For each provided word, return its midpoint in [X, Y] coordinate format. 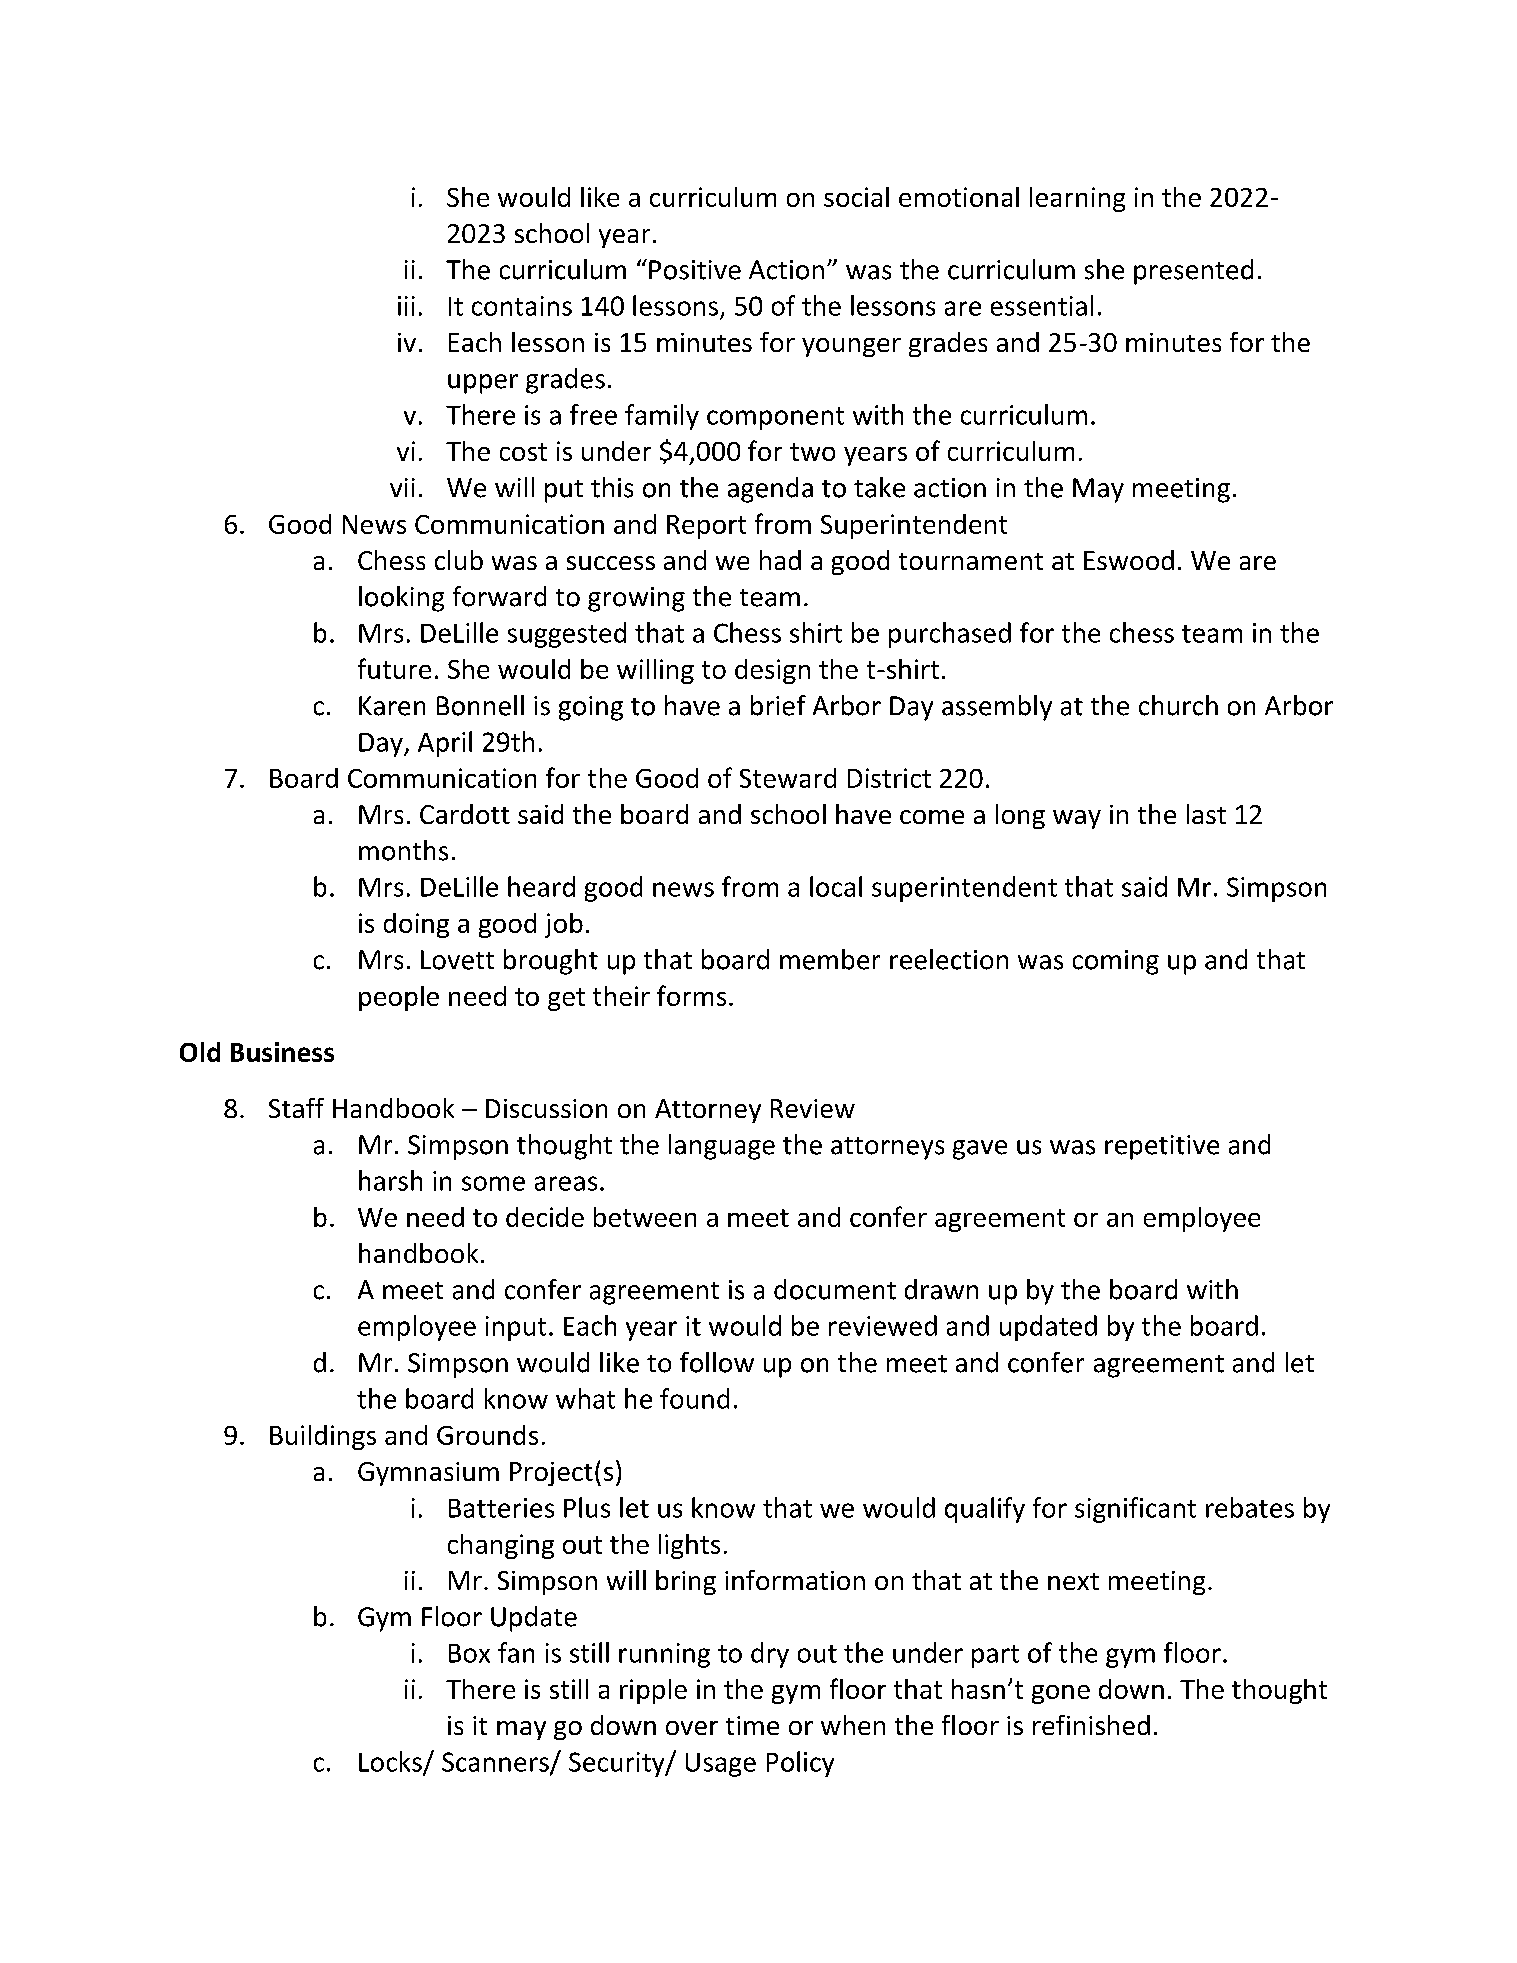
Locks [391, 1762]
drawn [941, 1289]
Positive [695, 270]
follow [717, 1362]
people [399, 998]
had [780, 560]
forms [691, 995]
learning [1077, 199]
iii [406, 306]
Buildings [323, 1437]
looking [401, 599]
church [1178, 705]
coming [1116, 962]
